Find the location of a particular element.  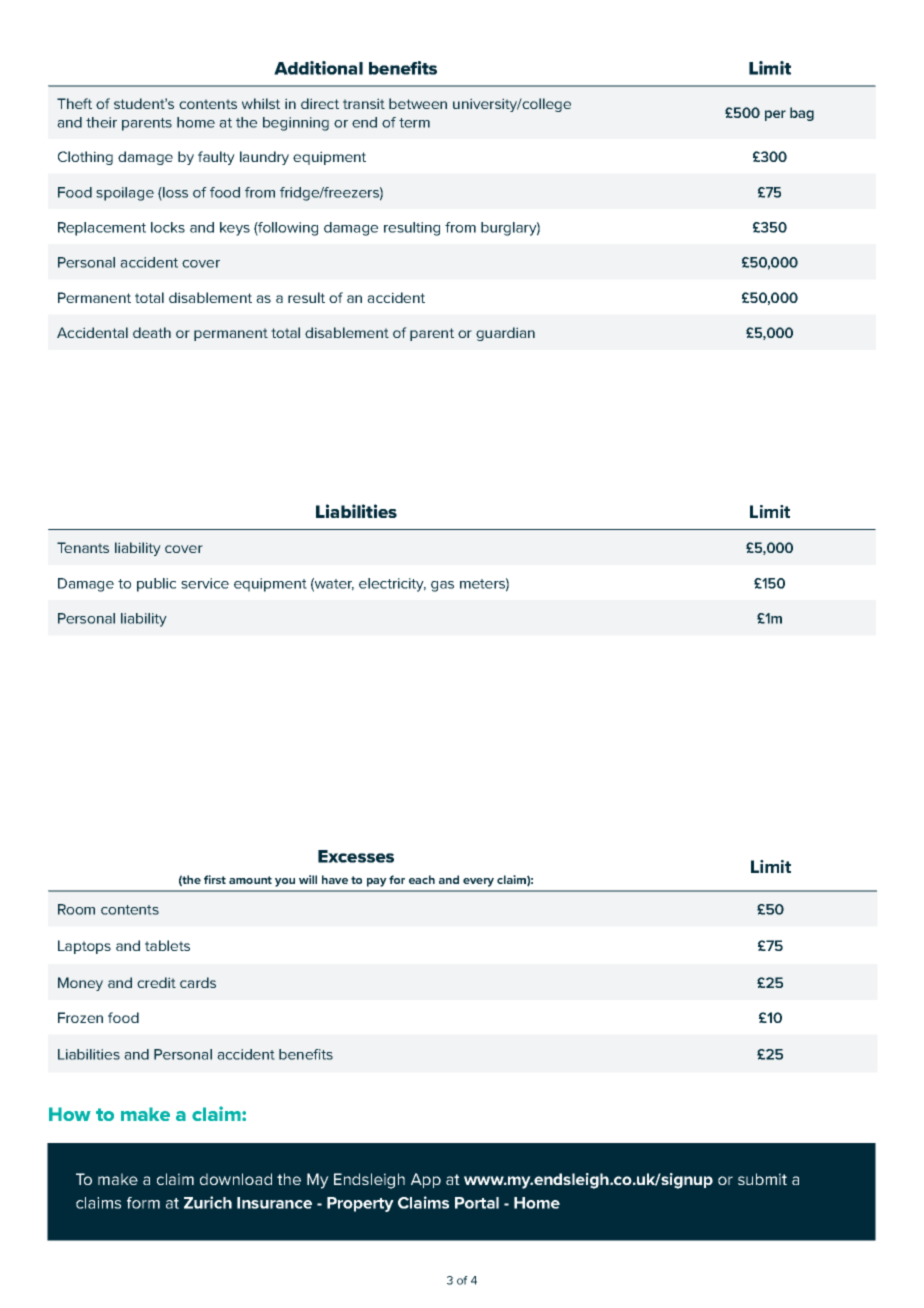

each is located at coordinates (422, 879).
